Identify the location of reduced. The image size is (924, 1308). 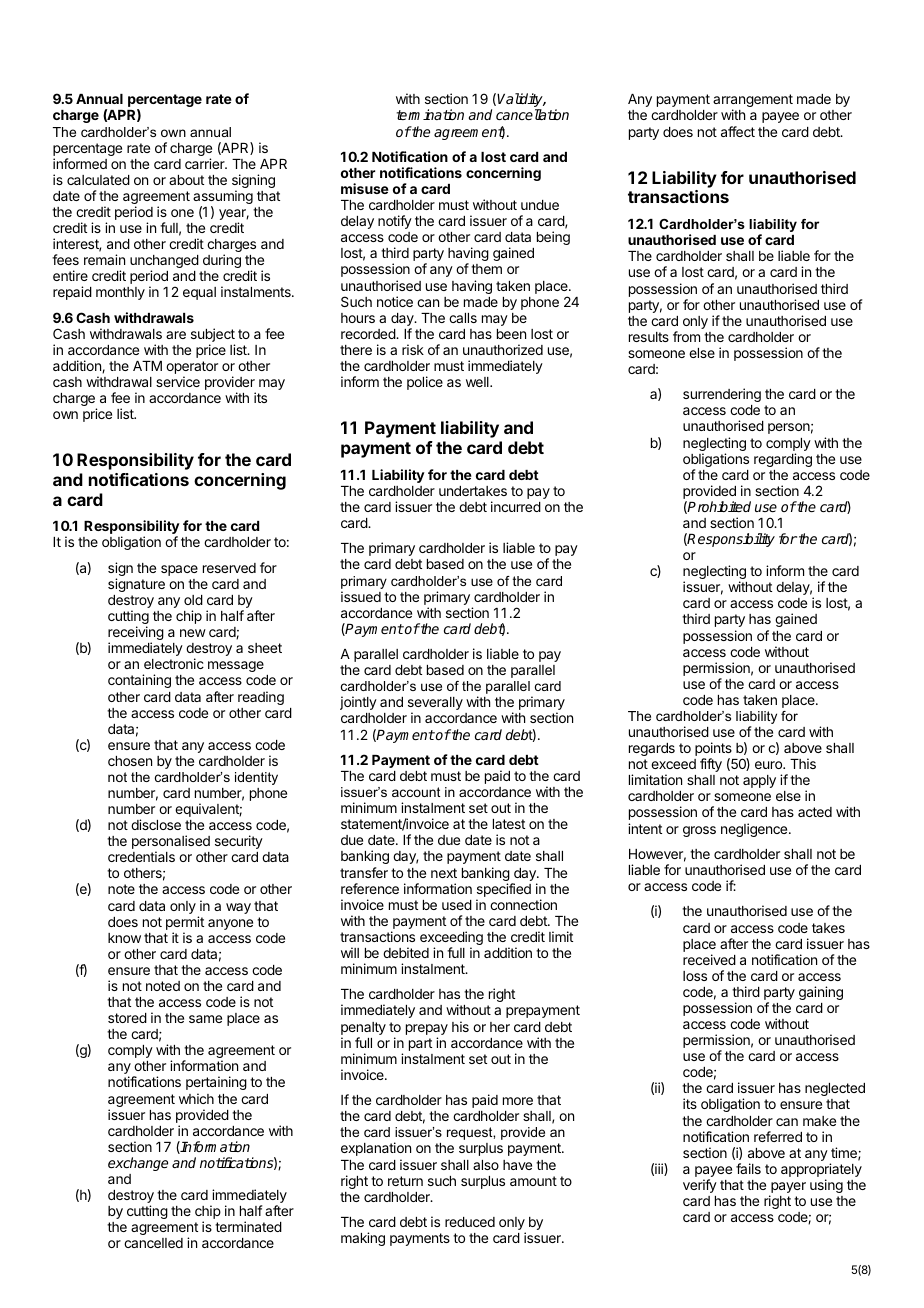
(470, 1222).
